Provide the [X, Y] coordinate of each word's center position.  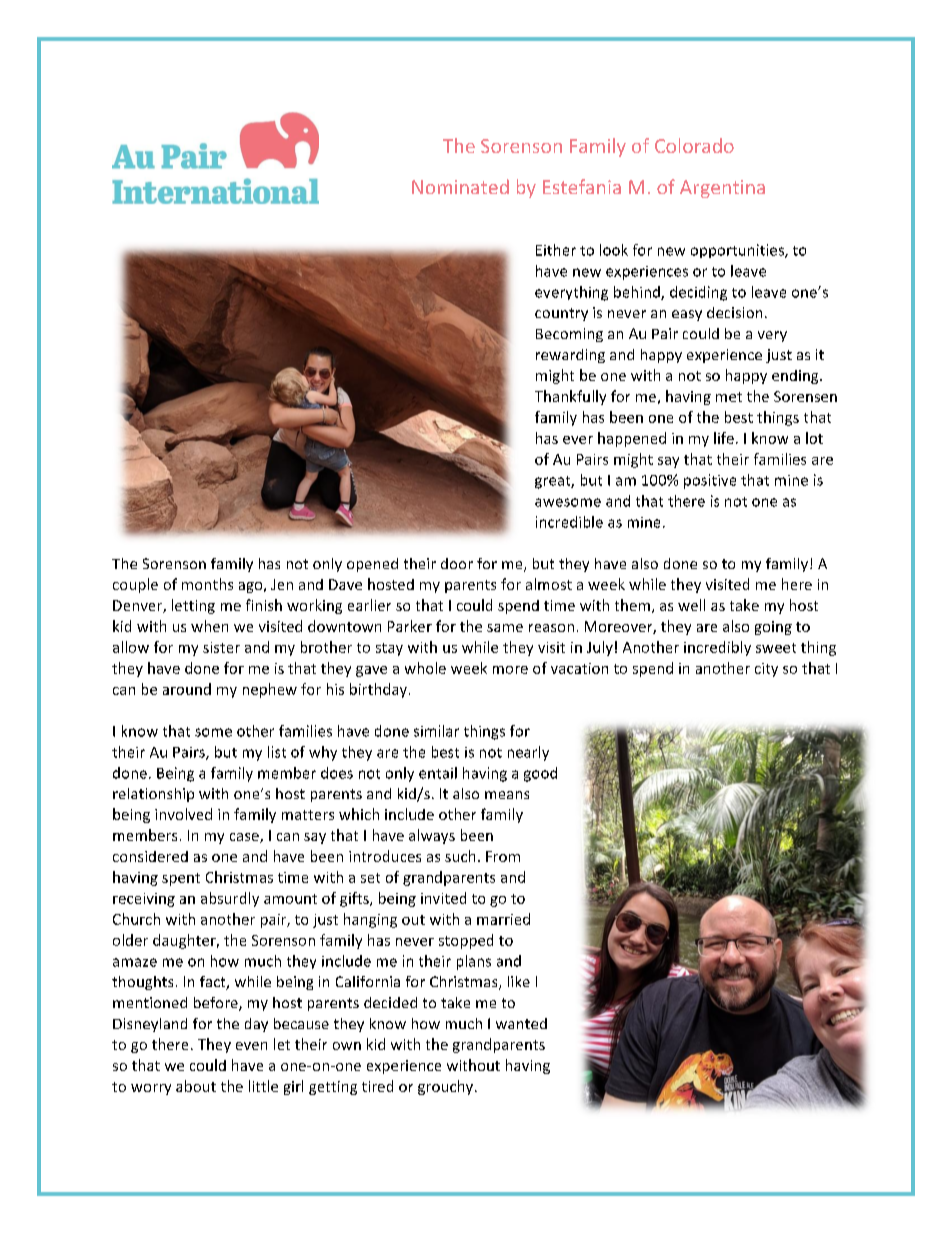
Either [556, 250]
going [773, 628]
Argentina [722, 189]
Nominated [460, 186]
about [196, 1086]
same [505, 628]
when [209, 626]
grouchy [447, 1087]
